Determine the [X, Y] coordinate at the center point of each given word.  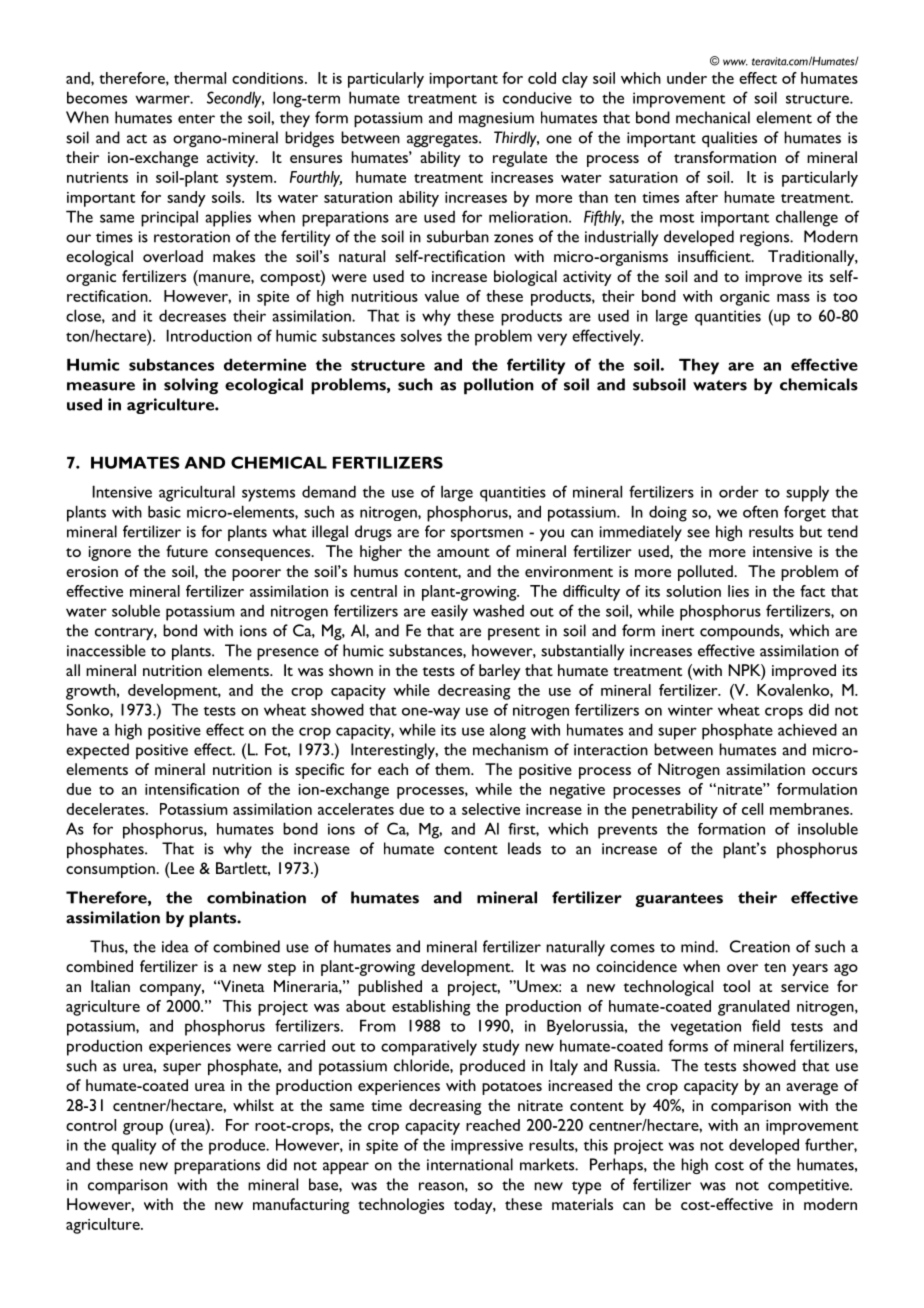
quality [134, 1146]
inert [678, 631]
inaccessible [106, 650]
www [735, 62]
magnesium [496, 119]
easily [449, 612]
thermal [200, 78]
